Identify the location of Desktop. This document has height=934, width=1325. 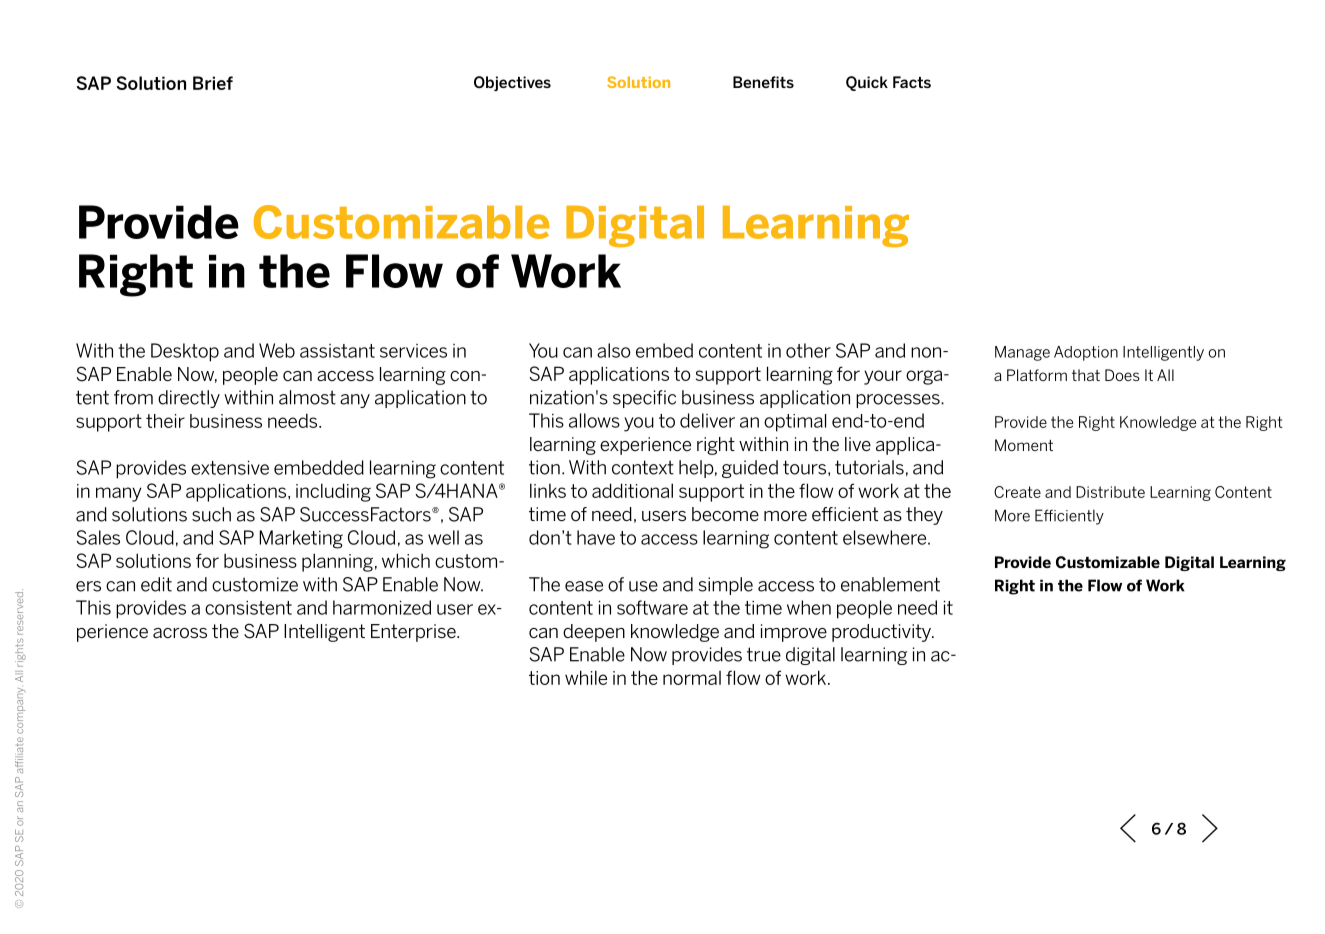
(185, 352).
